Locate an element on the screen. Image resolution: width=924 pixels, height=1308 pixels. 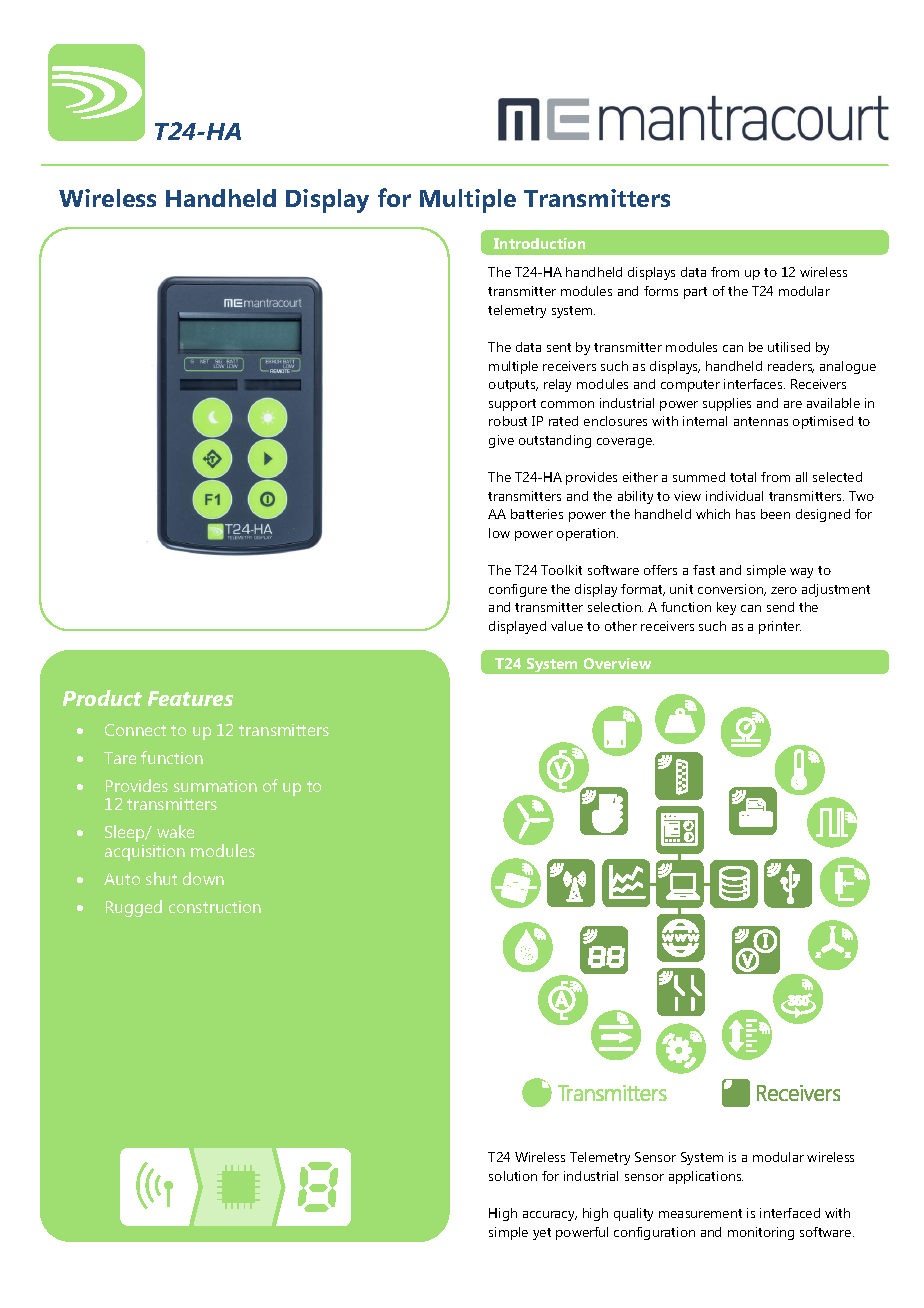
down is located at coordinates (203, 878).
